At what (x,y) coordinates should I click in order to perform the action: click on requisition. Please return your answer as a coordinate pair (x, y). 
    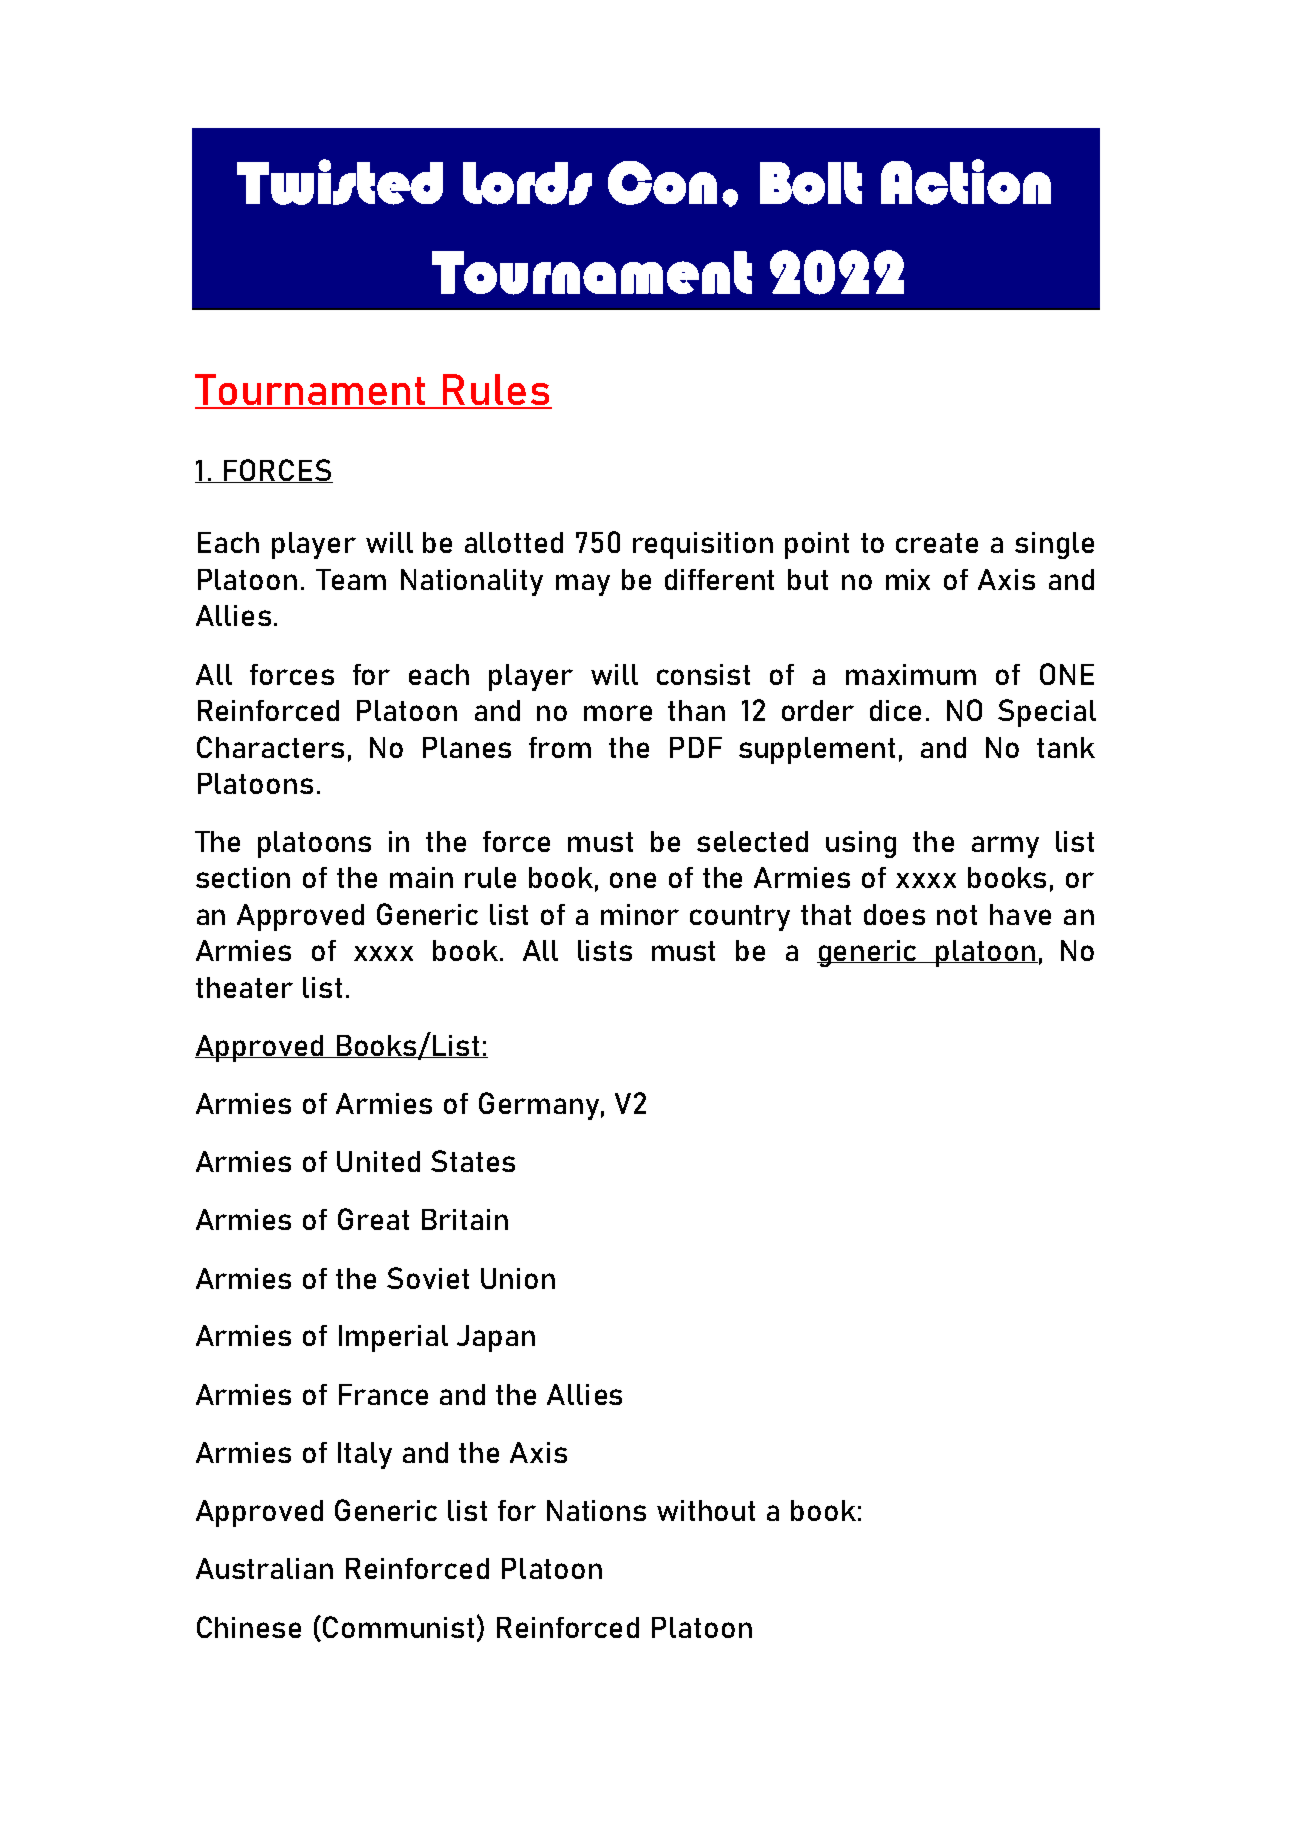
    Looking at the image, I should click on (703, 545).
